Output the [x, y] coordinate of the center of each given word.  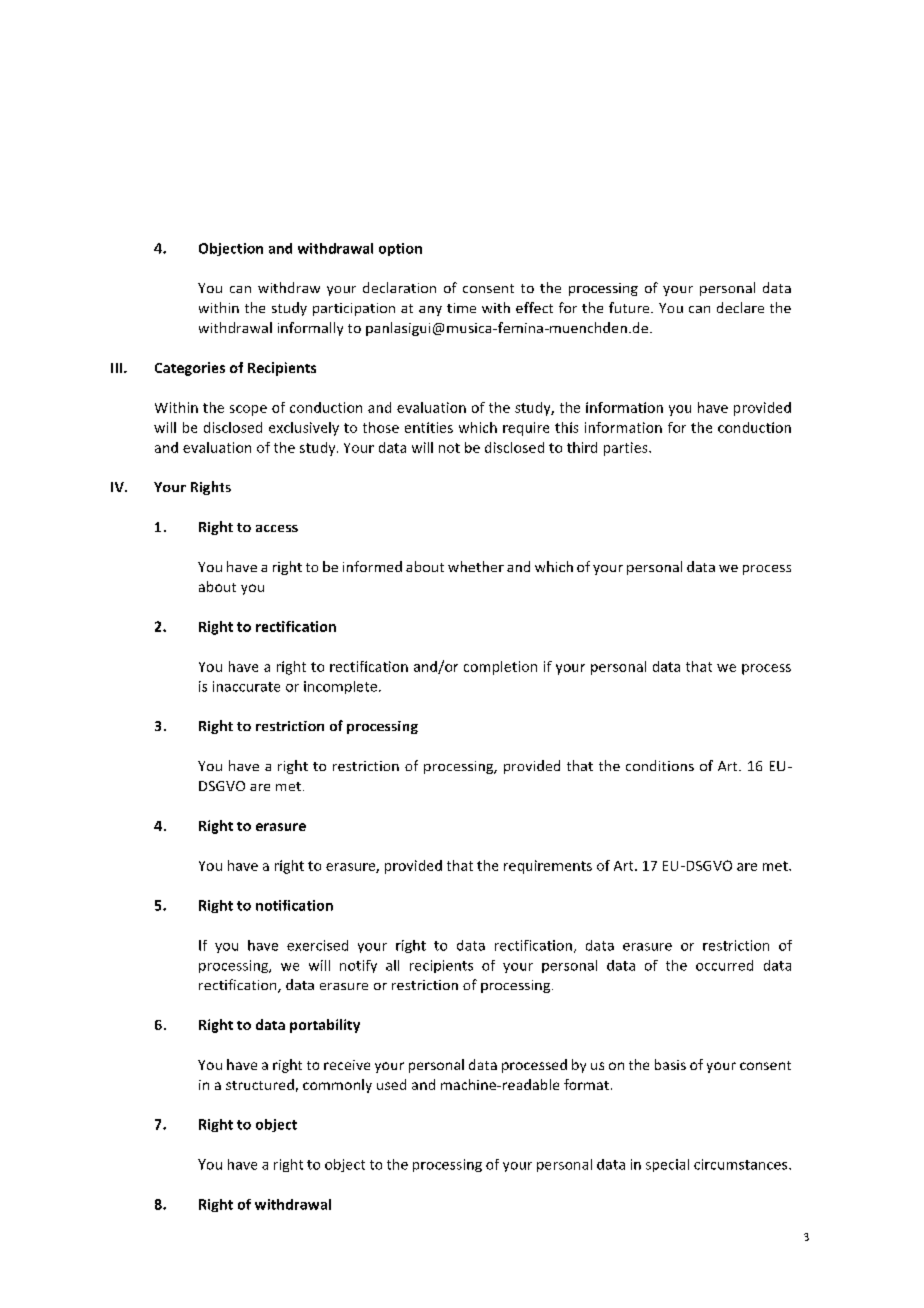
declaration [399, 287]
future [630, 307]
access [277, 528]
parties [627, 449]
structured [260, 1084]
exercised [317, 945]
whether [476, 566]
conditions [660, 765]
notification [294, 905]
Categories [190, 369]
